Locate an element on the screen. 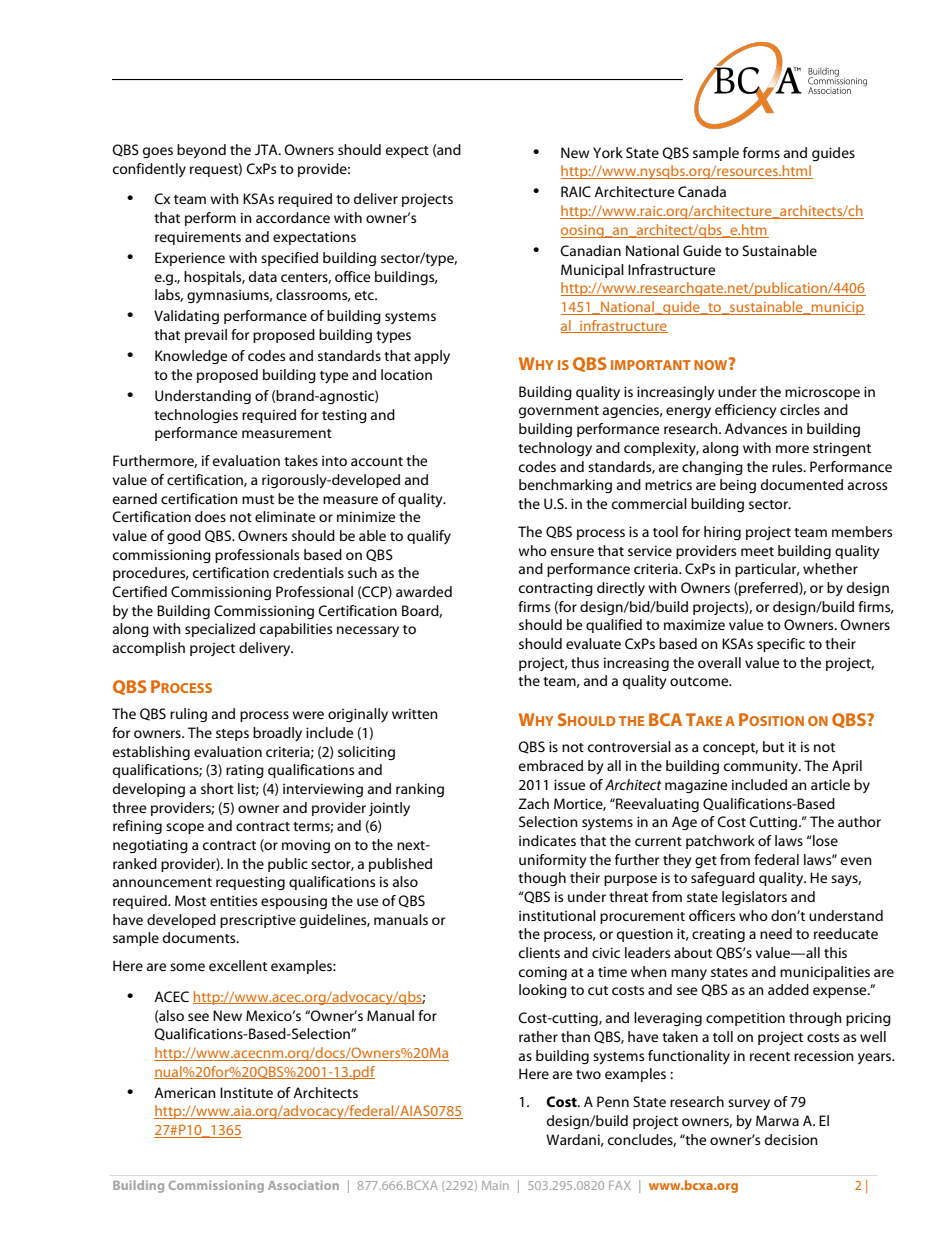 This screenshot has height=1233, width=952. circles is located at coordinates (800, 409).
